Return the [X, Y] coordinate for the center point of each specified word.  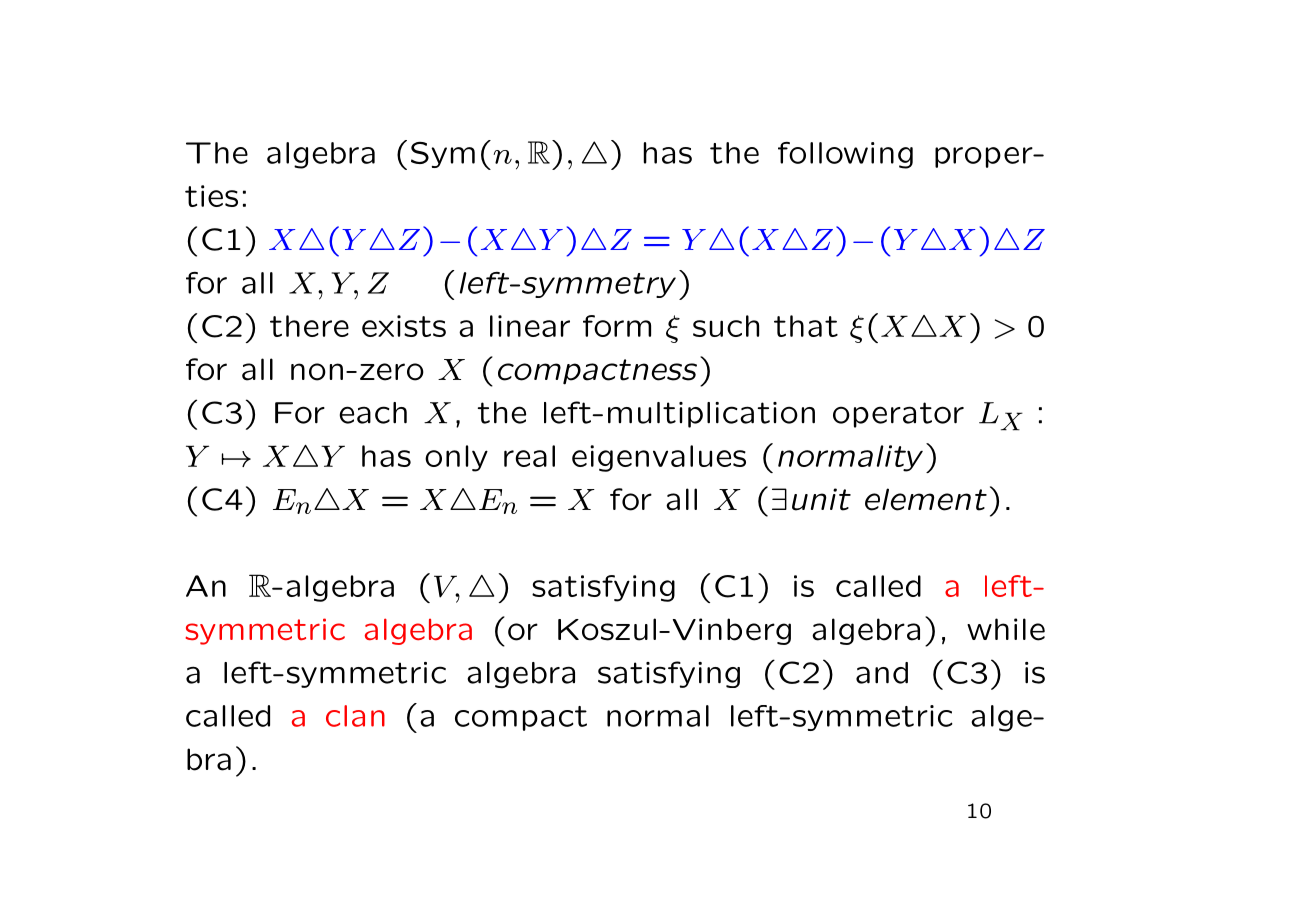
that [806, 326]
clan [355, 716]
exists [404, 326]
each [373, 413]
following [845, 155]
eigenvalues [659, 458]
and [882, 673]
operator [898, 415]
